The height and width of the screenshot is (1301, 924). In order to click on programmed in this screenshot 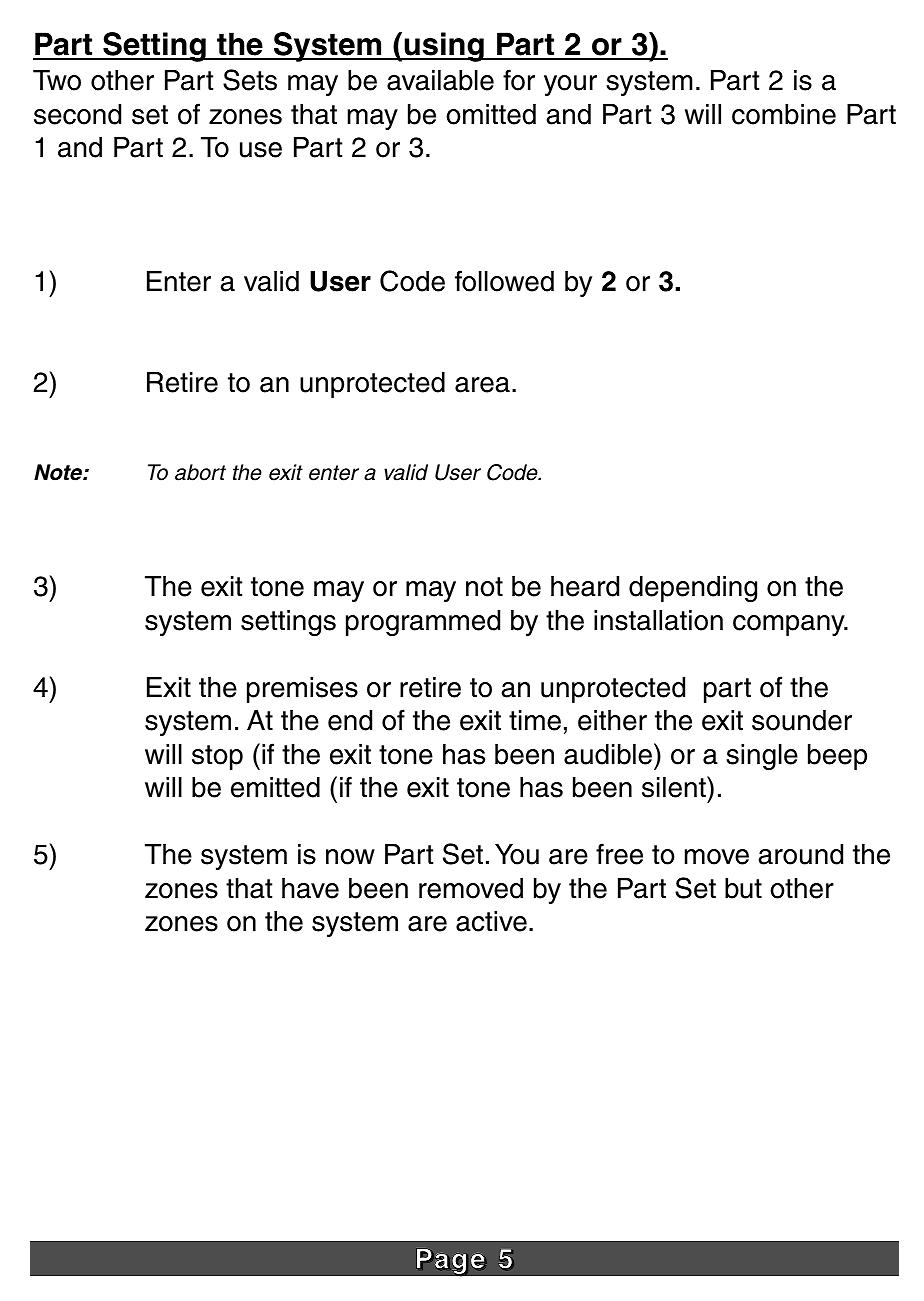, I will do `click(423, 623)`.
